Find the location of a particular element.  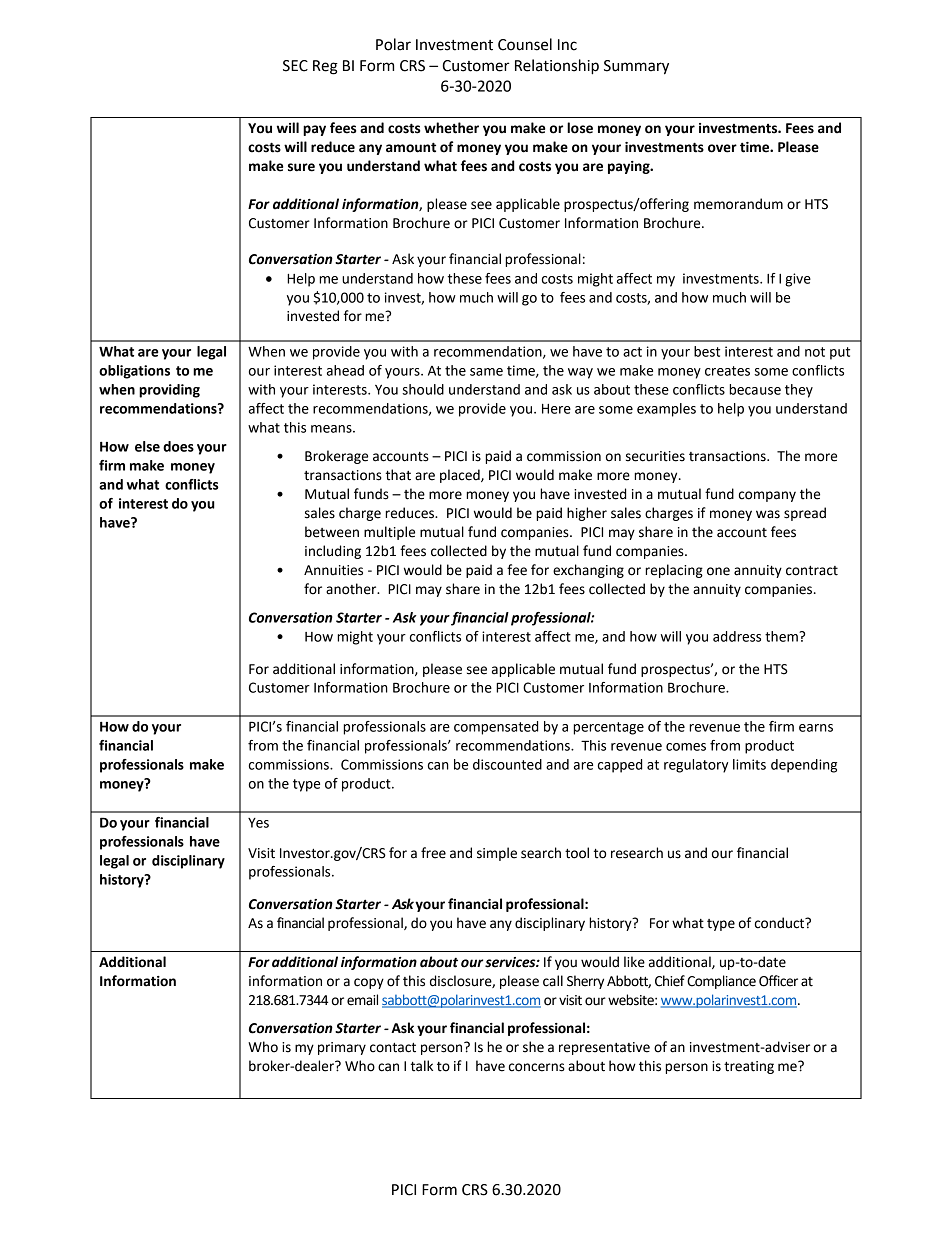

Counsel is located at coordinates (525, 44).
